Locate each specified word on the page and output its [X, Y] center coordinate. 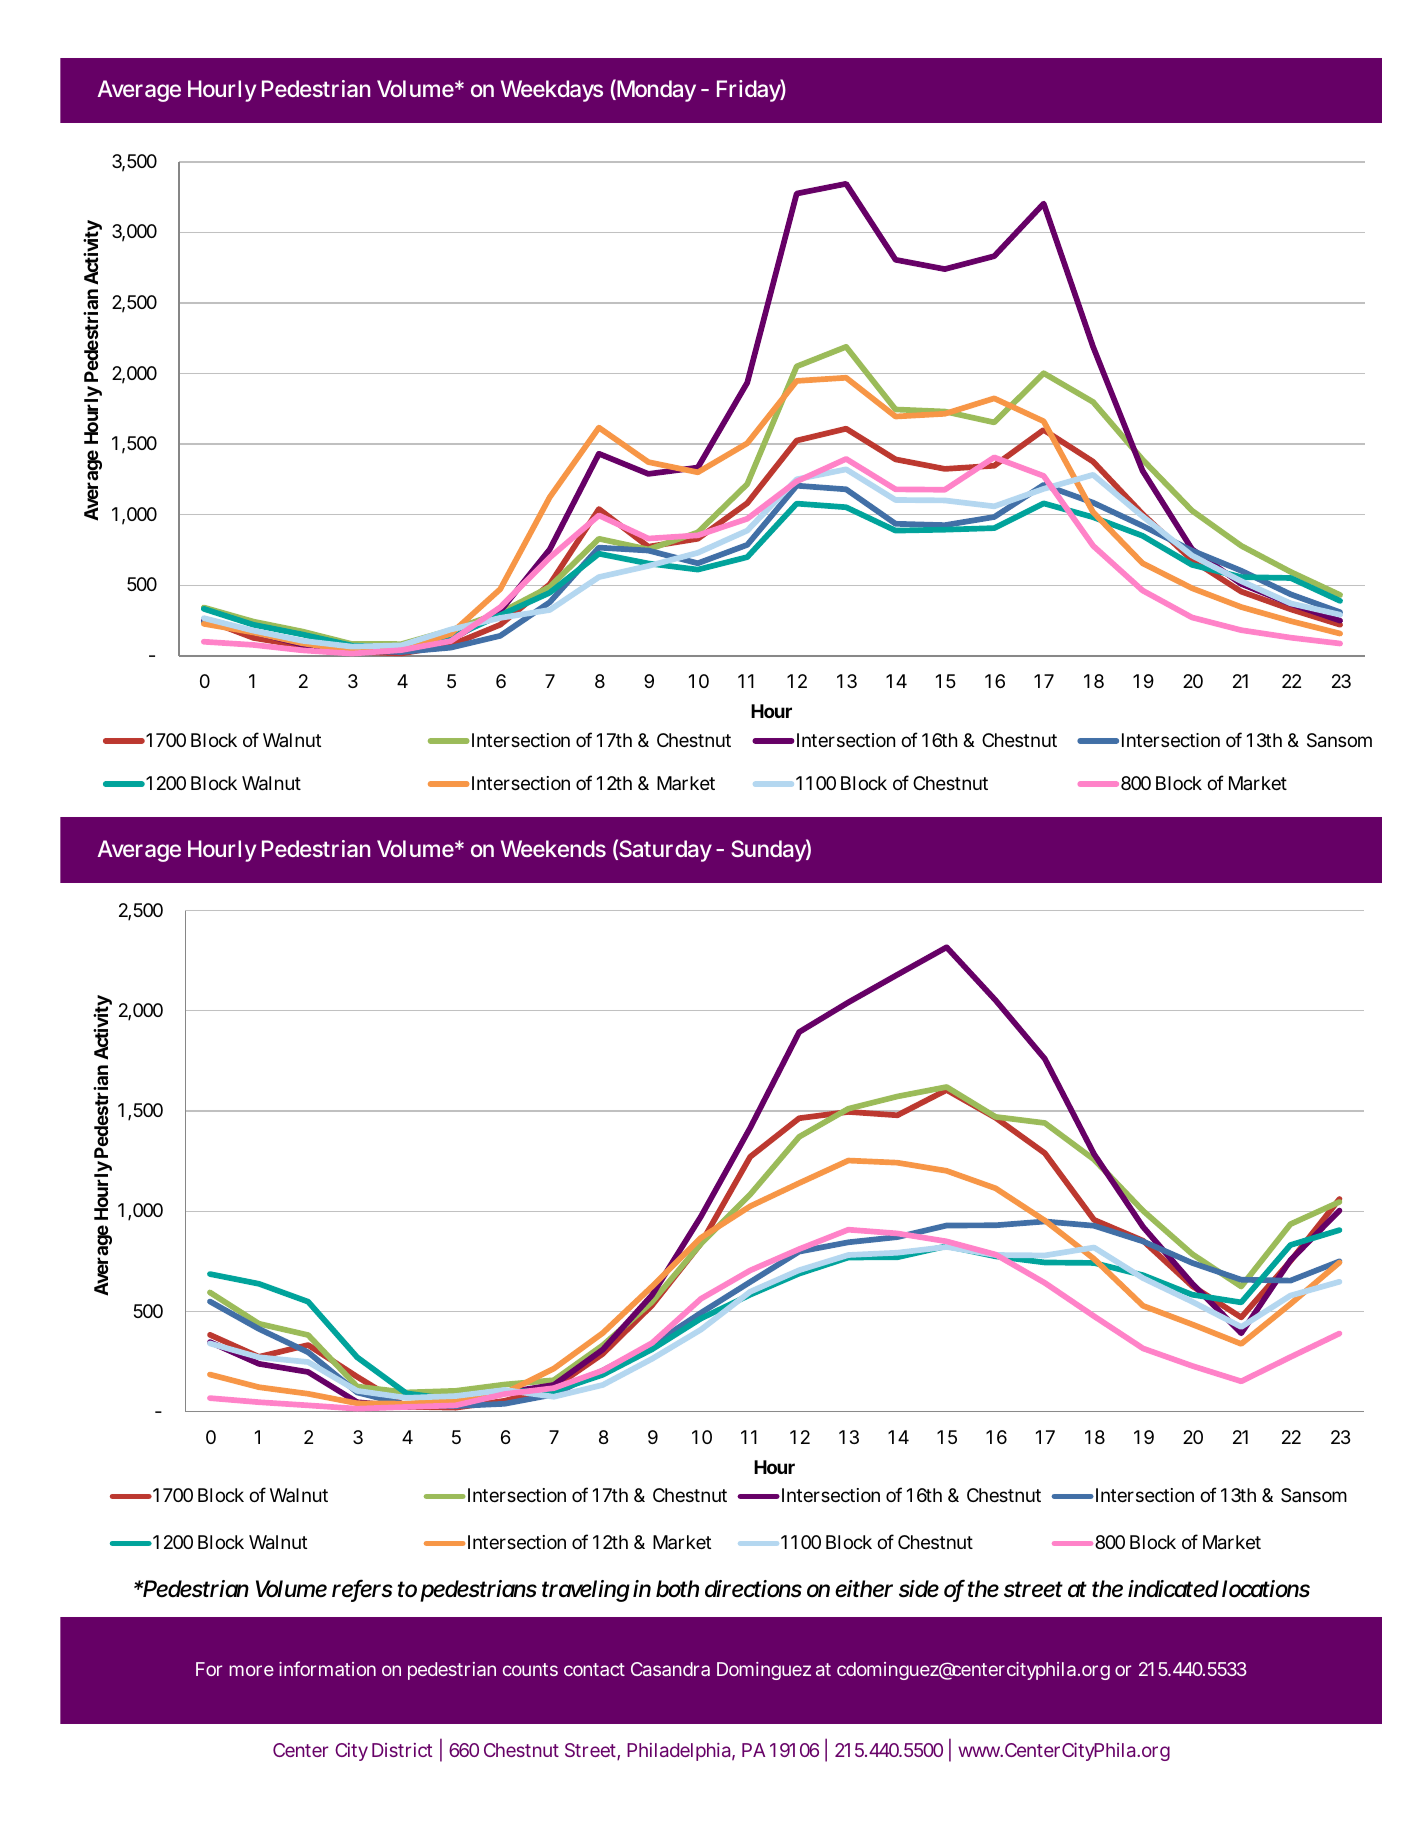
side [919, 1589]
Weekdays [552, 91]
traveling [586, 1591]
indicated [1173, 1589]
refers [362, 1590]
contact [594, 1669]
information [327, 1668]
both [677, 1589]
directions [753, 1589]
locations [1266, 1589]
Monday [655, 90]
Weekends [553, 848]
